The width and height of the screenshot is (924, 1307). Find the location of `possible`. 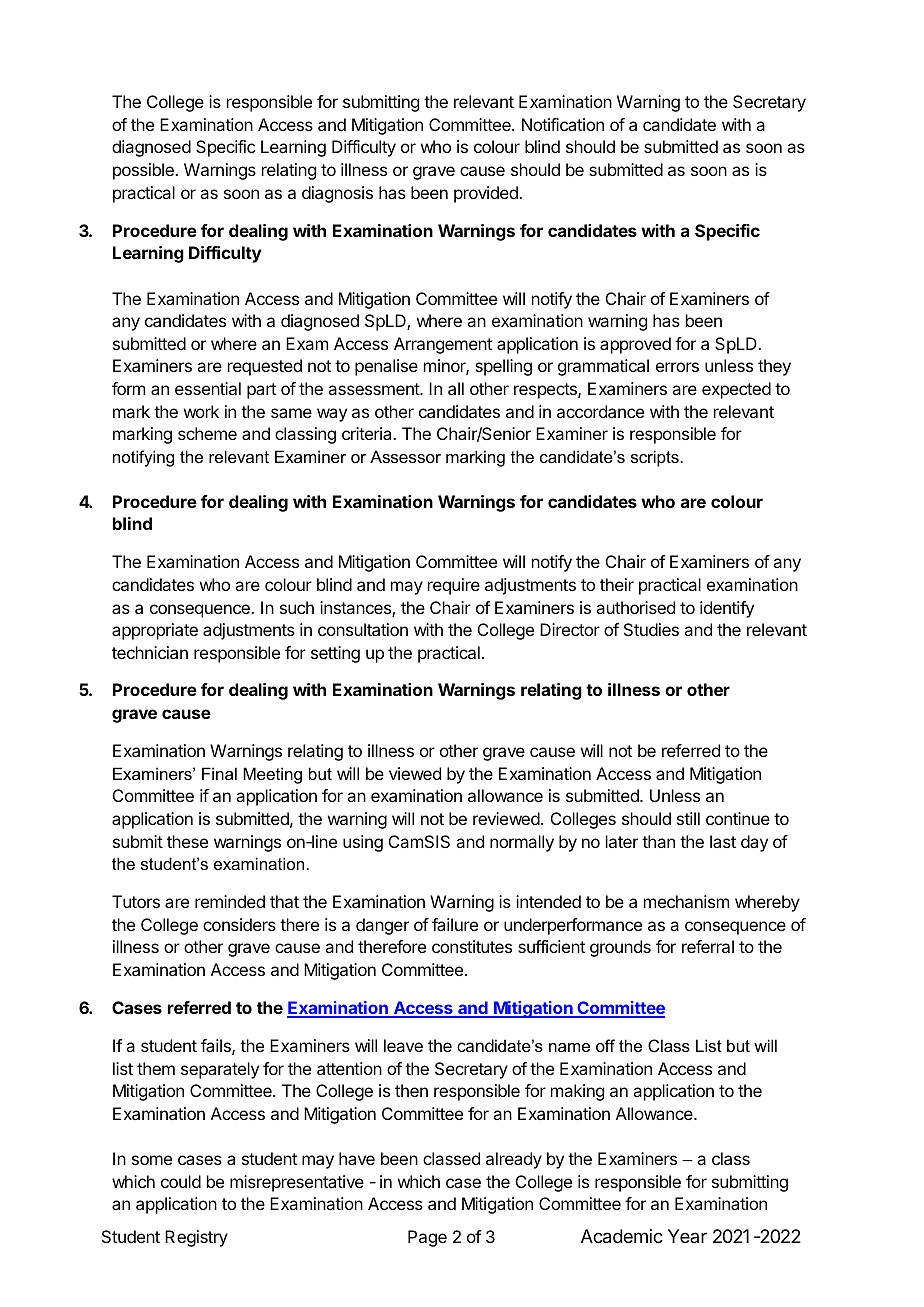

possible is located at coordinates (144, 171).
